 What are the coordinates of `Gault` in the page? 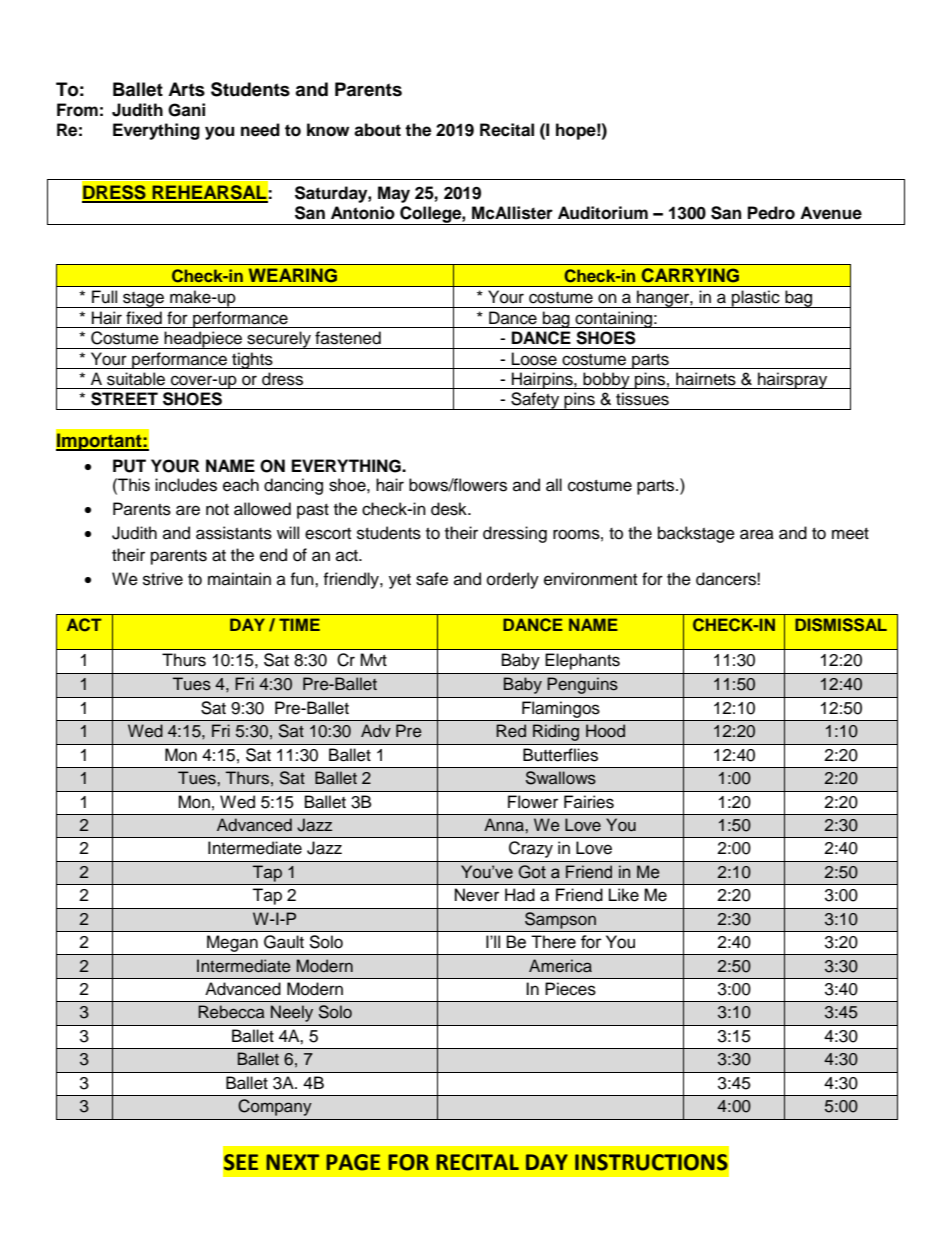 It's located at (284, 942).
